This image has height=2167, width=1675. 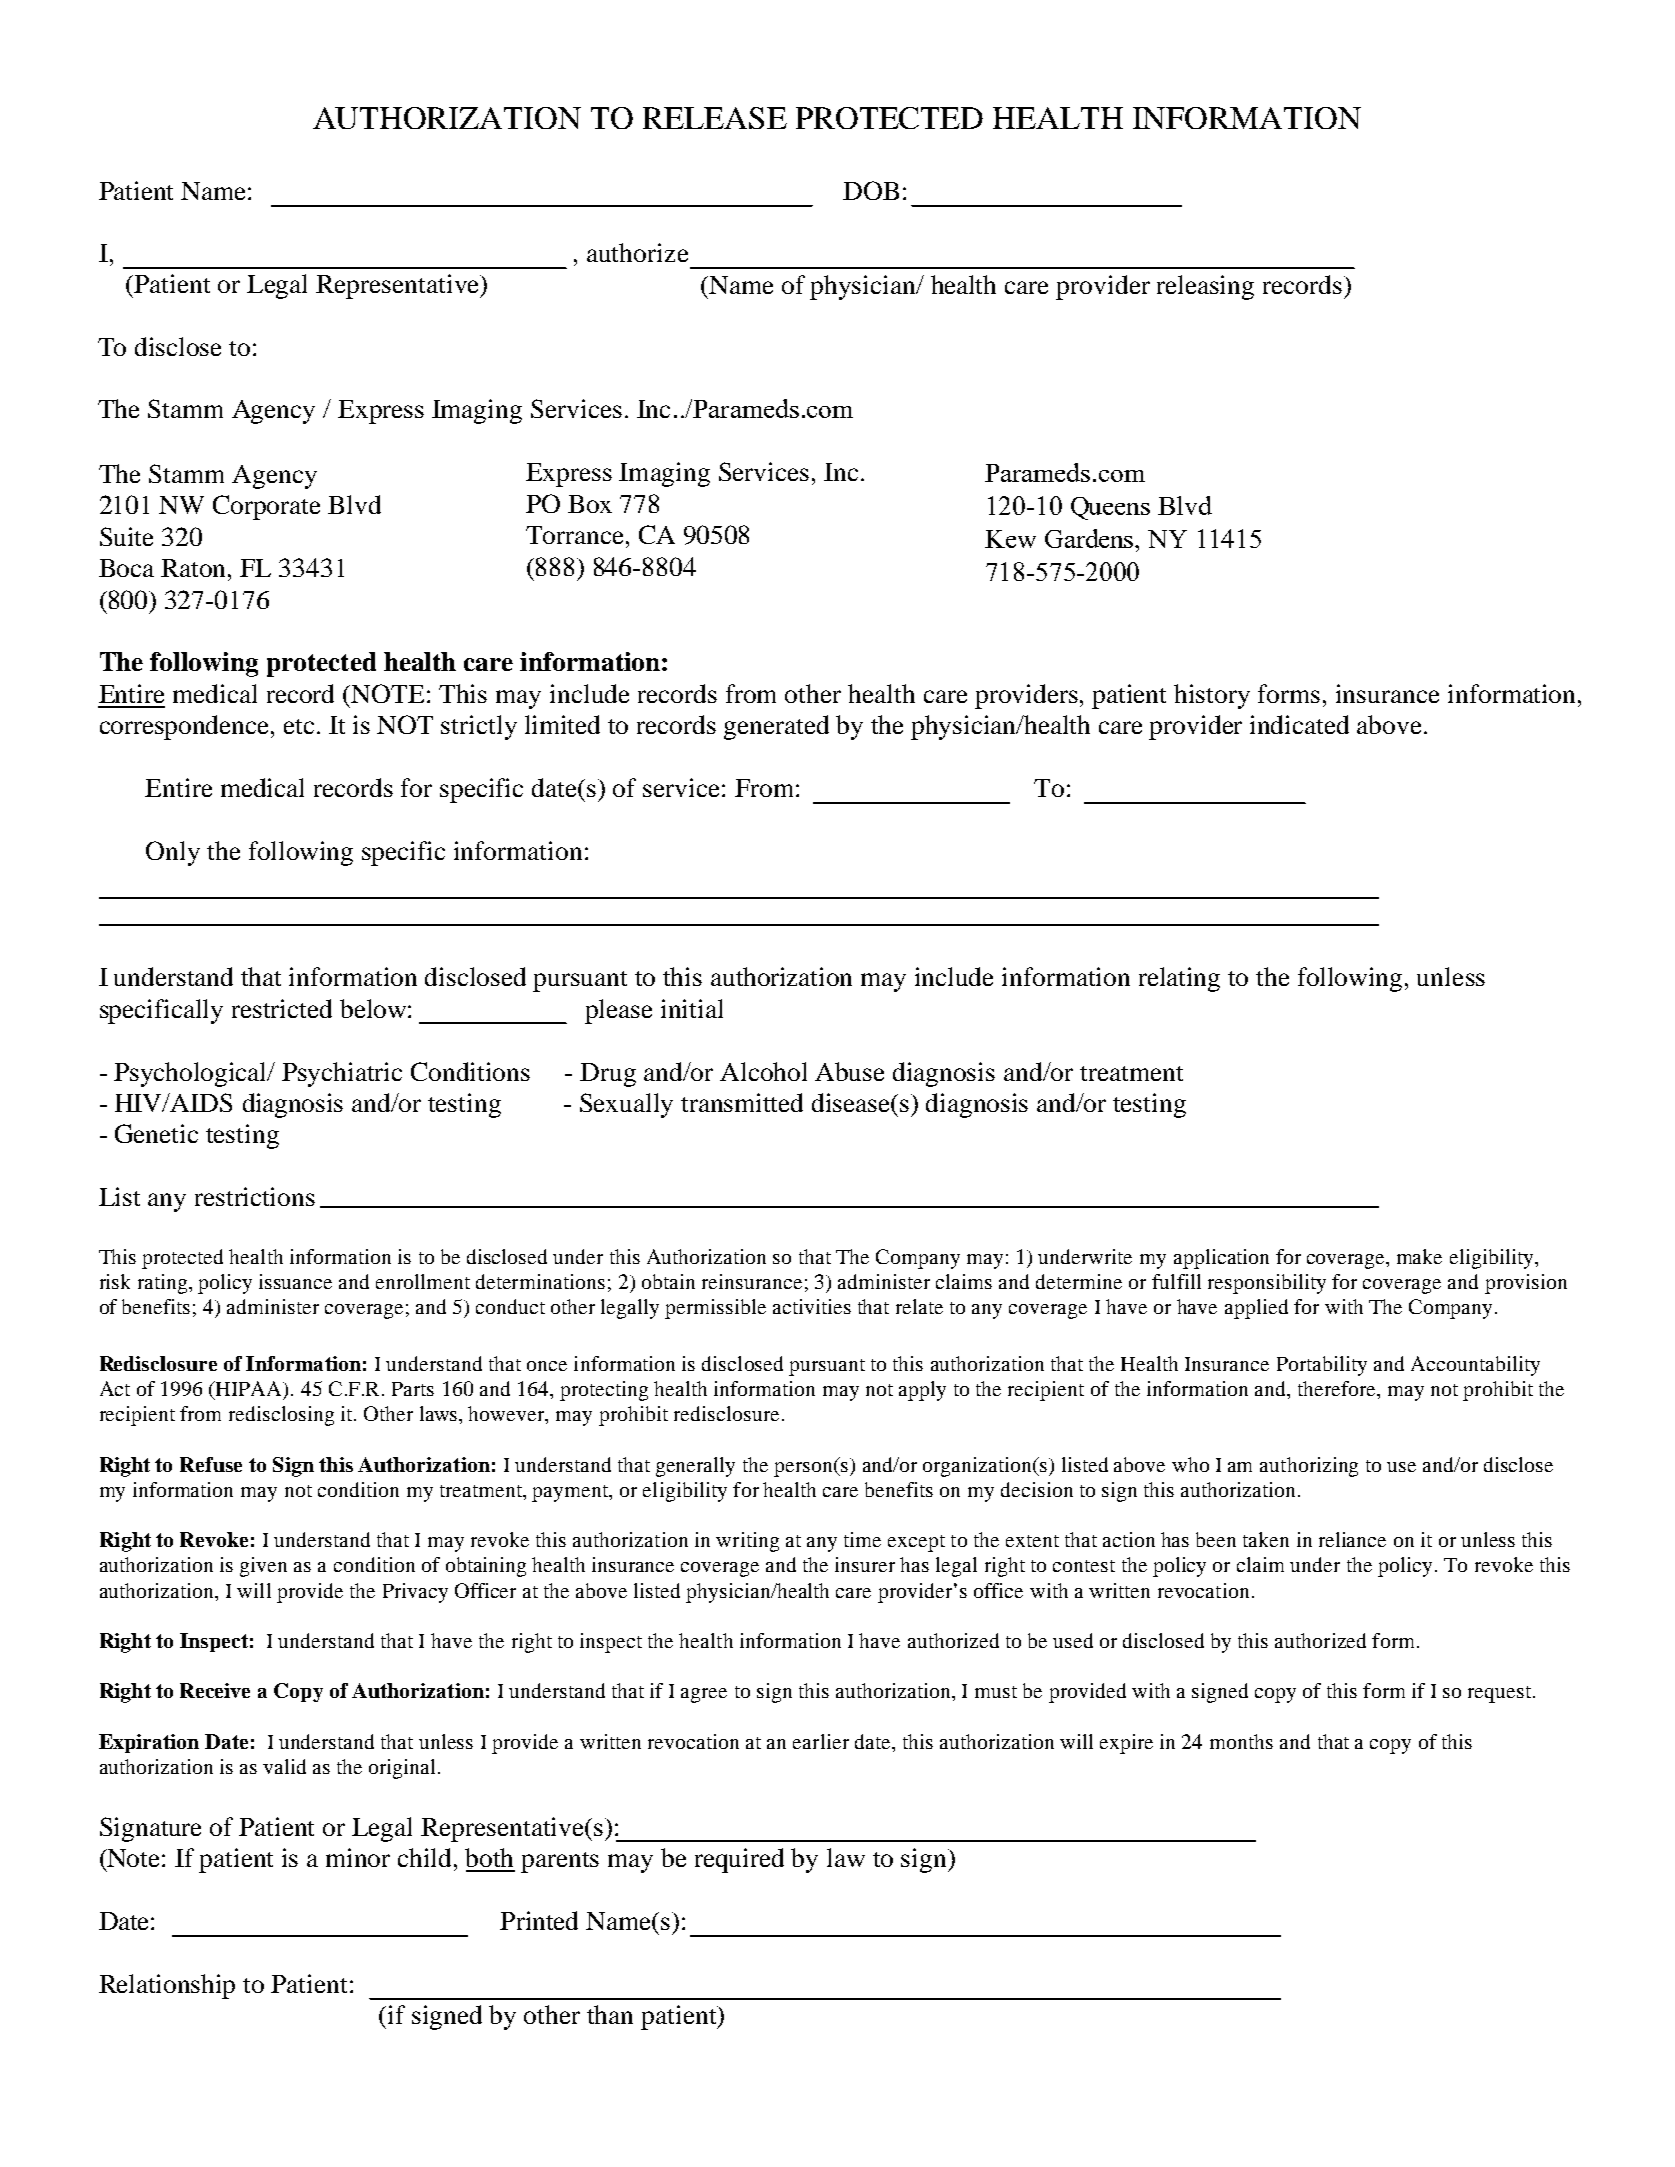 I want to click on Relationship, so click(x=167, y=1986).
